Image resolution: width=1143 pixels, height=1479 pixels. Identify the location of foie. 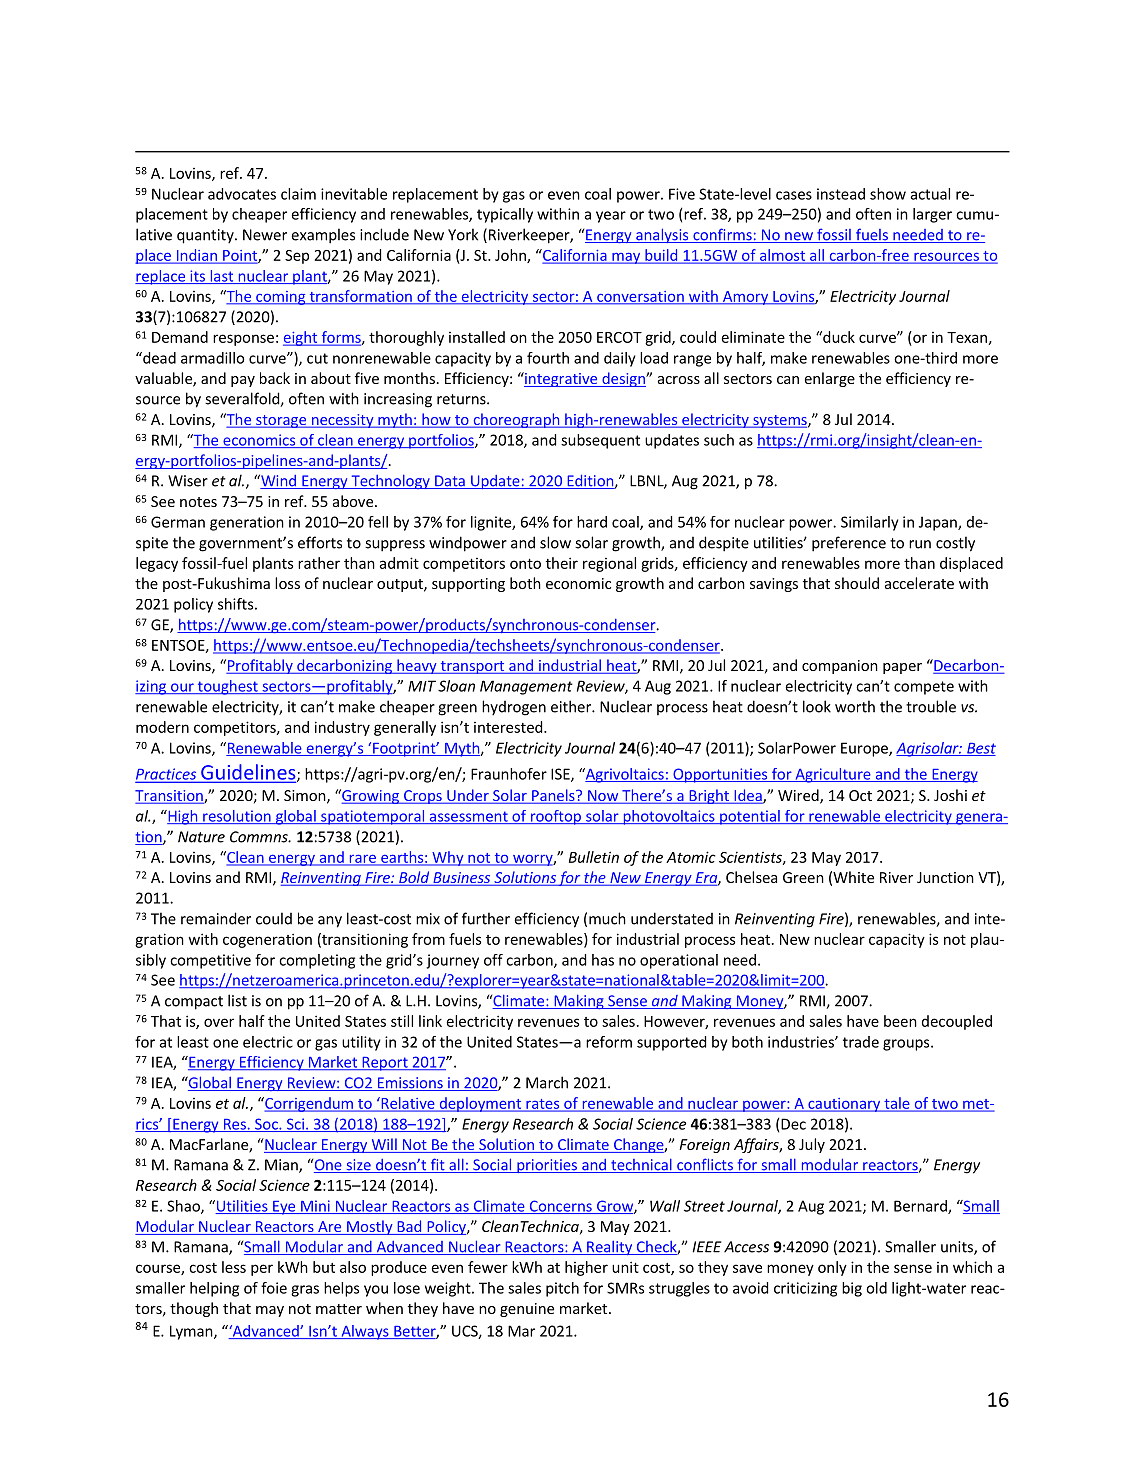
(274, 1288).
